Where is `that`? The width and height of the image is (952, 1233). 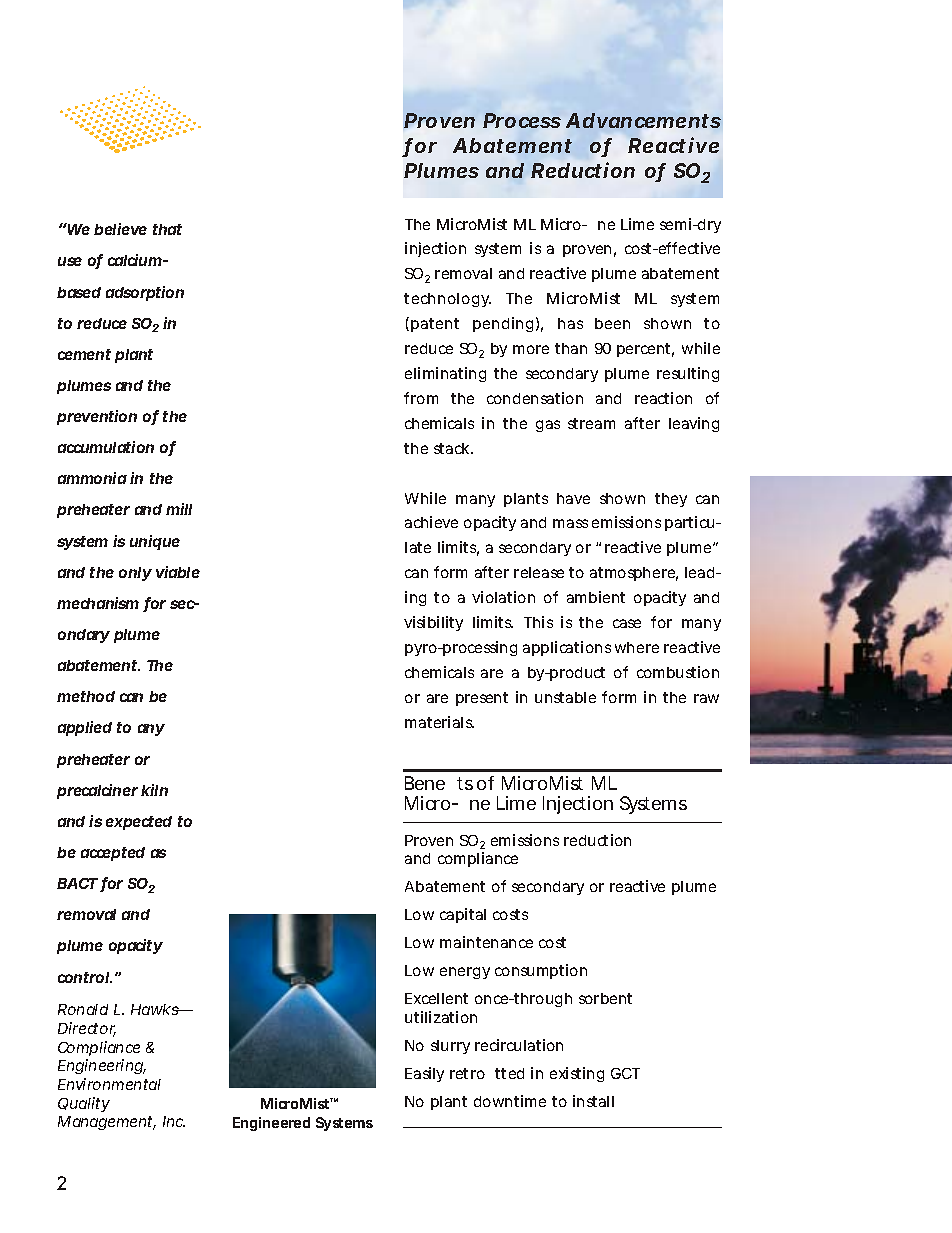 that is located at coordinates (167, 229).
